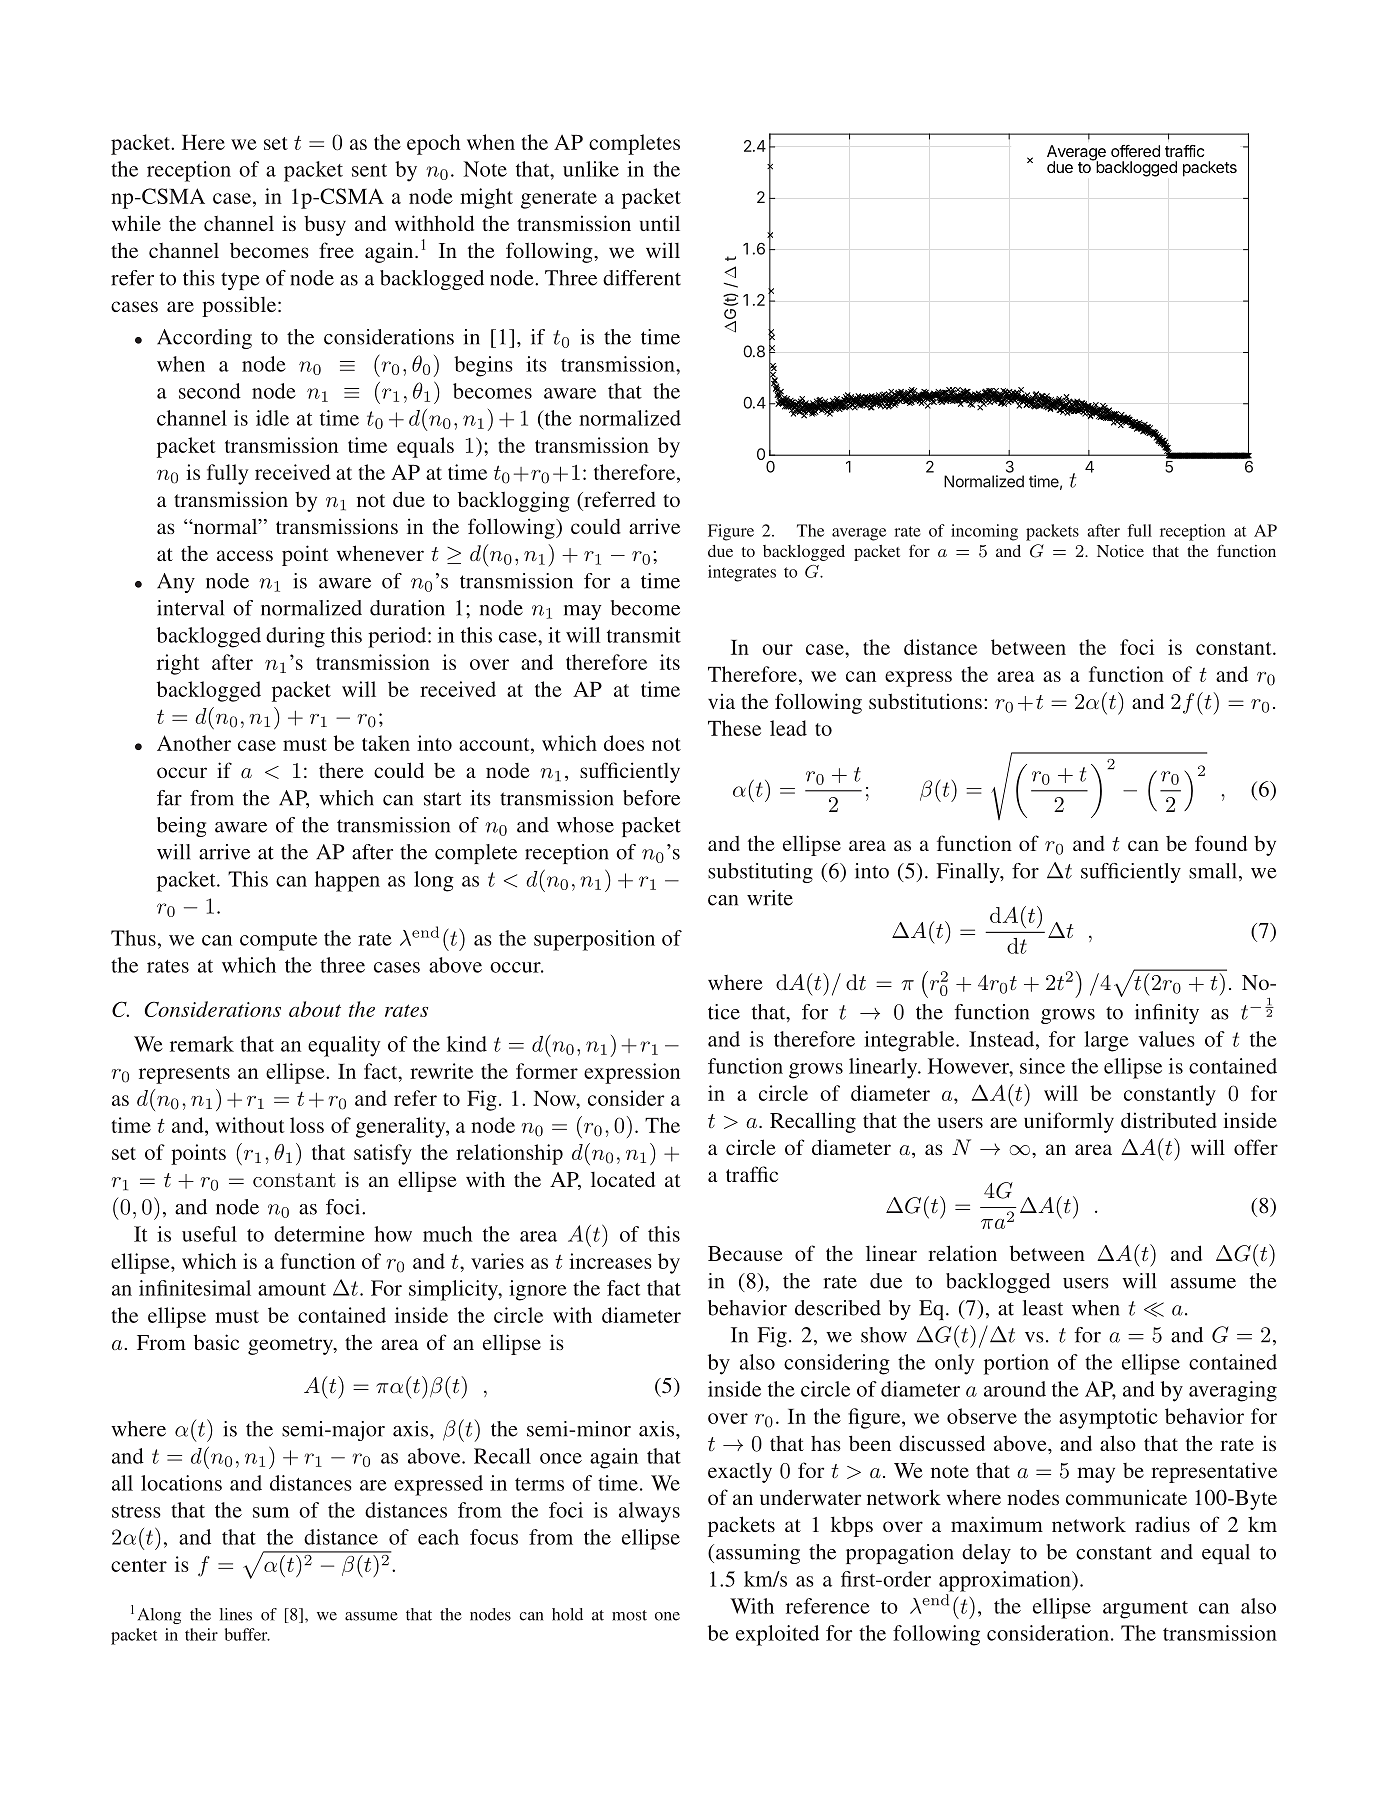  What do you see at coordinates (642, 278) in the image?
I see `different` at bounding box center [642, 278].
